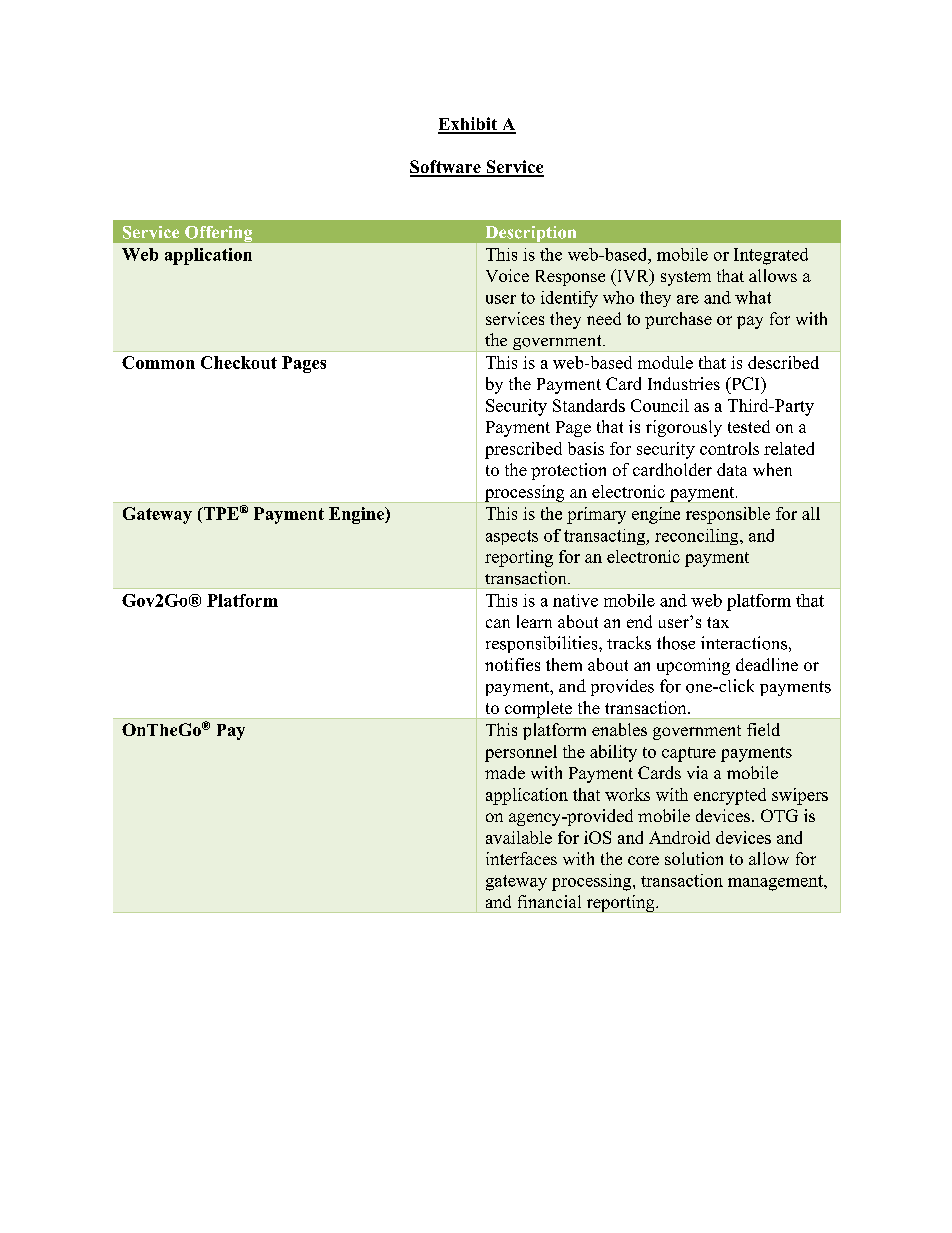  What do you see at coordinates (469, 125) in the screenshot?
I see `Exhibit` at bounding box center [469, 125].
